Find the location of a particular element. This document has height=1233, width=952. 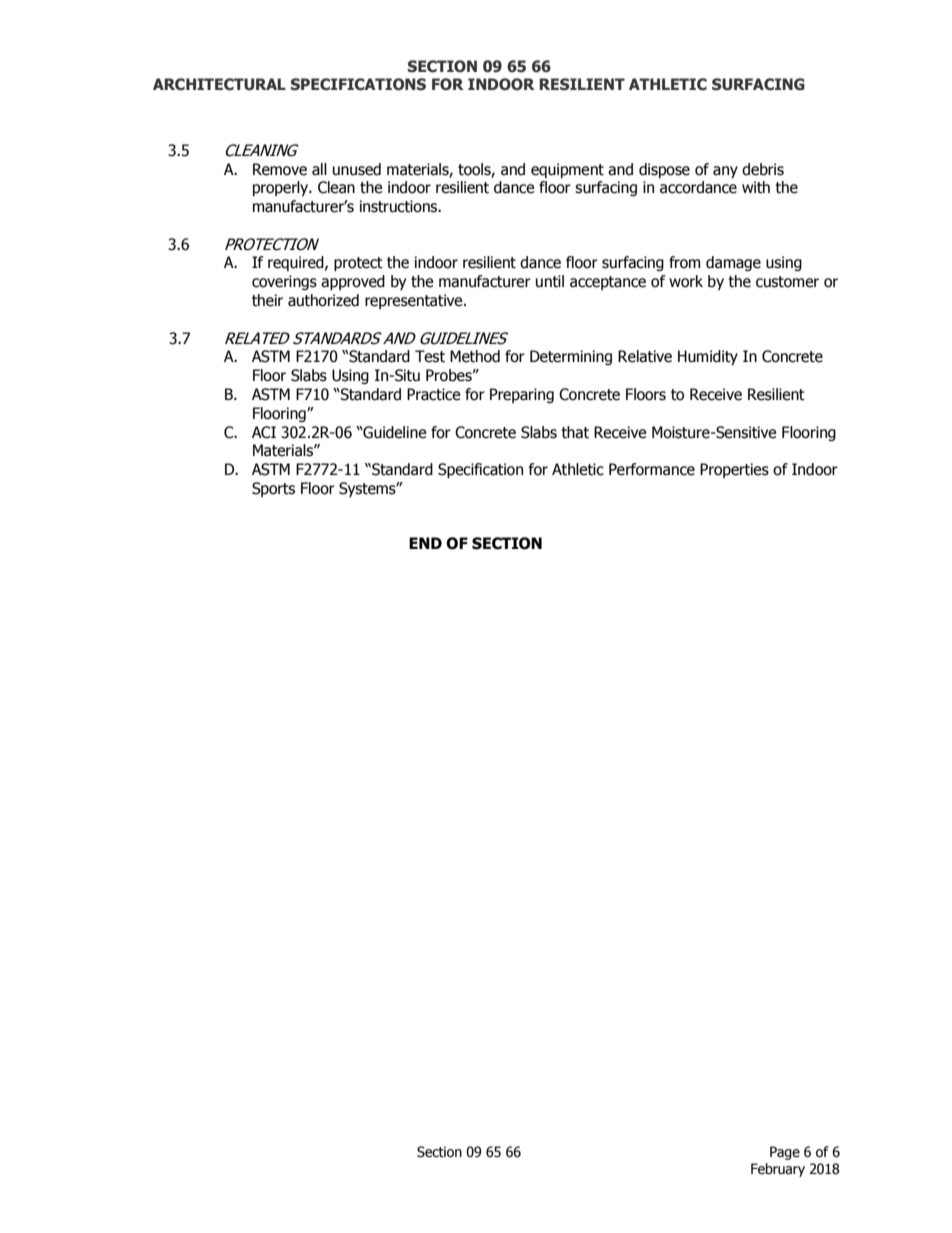

Remove is located at coordinates (280, 169).
